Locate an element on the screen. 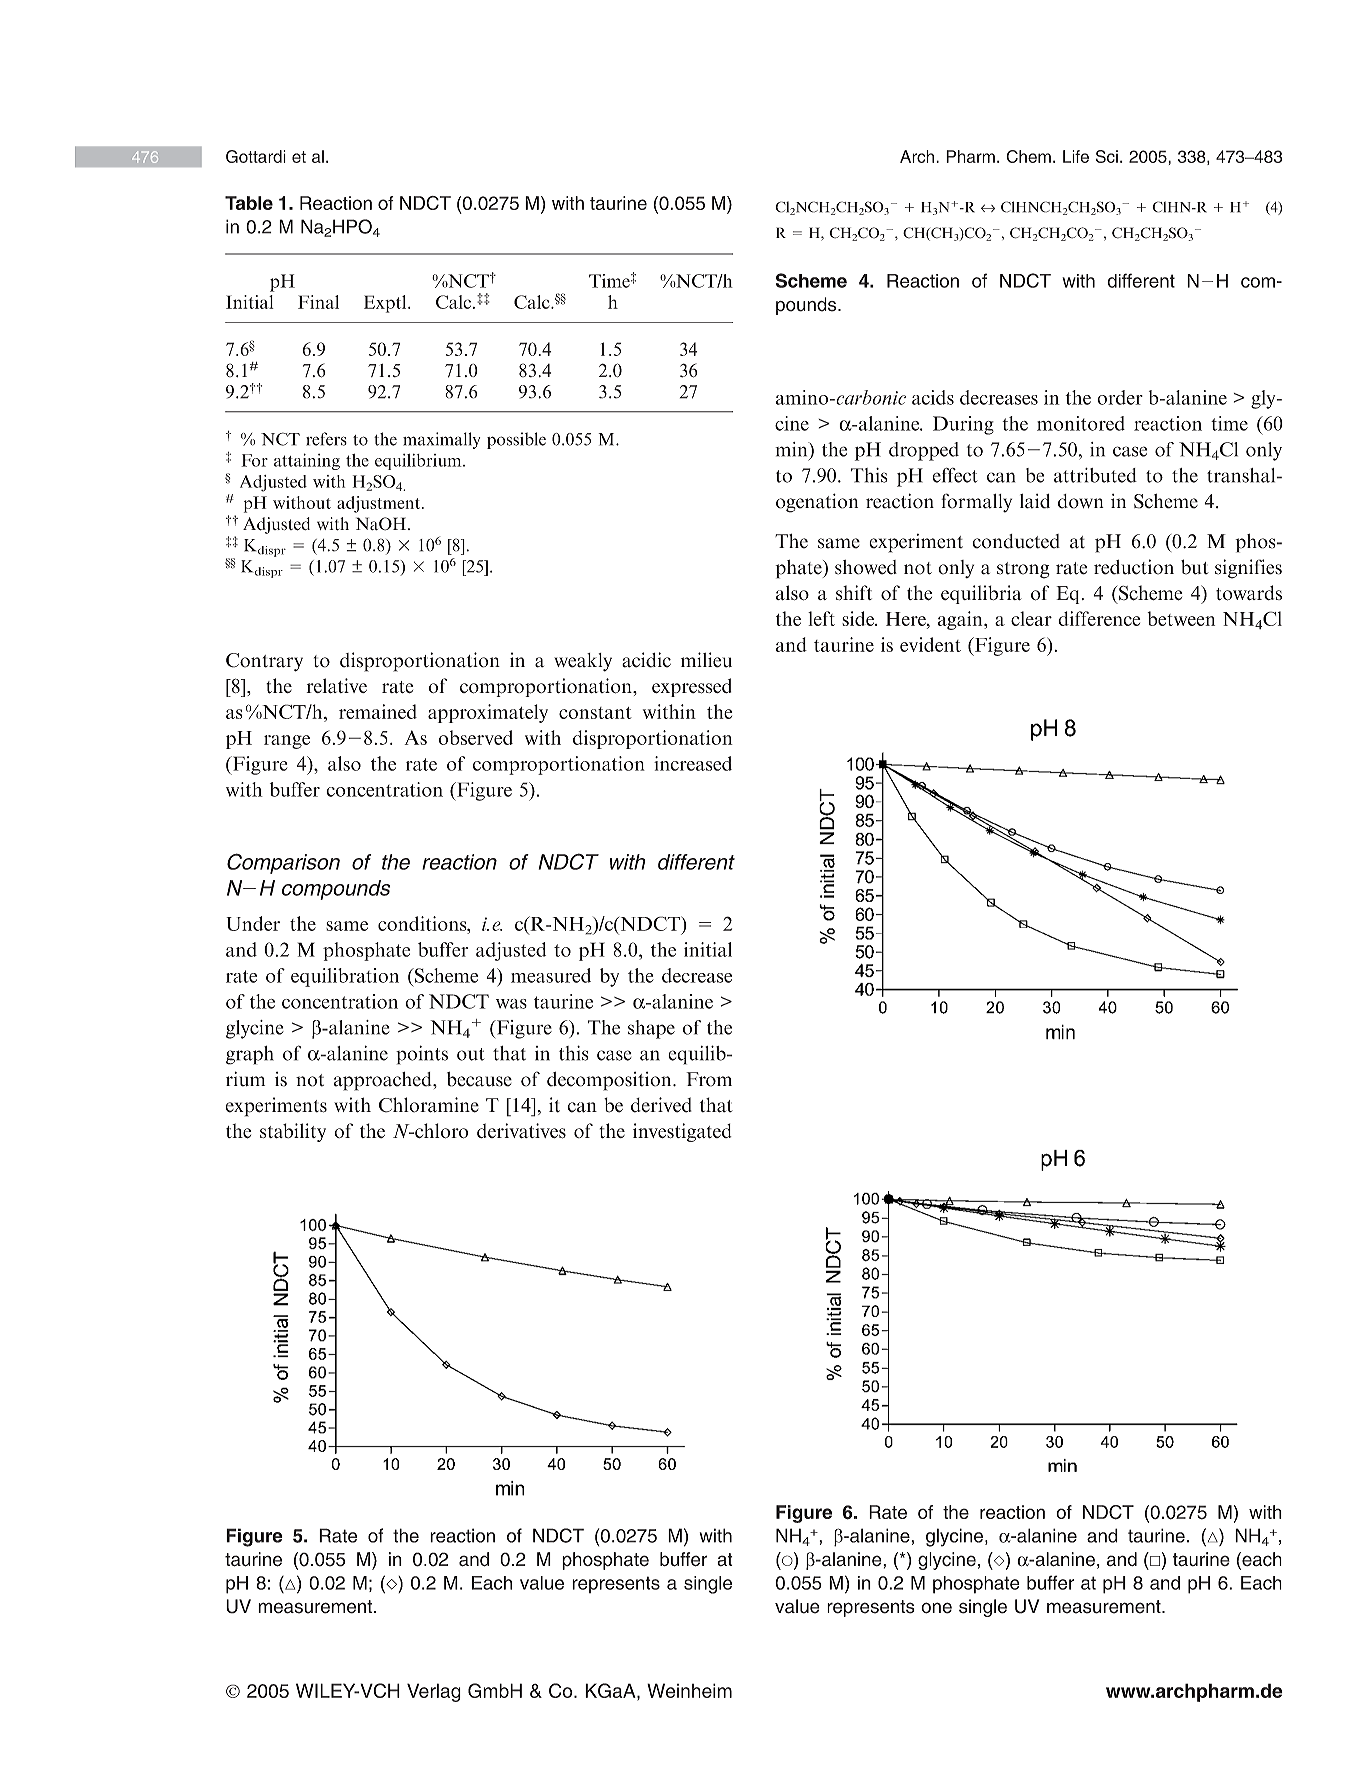  Table is located at coordinates (249, 203).
